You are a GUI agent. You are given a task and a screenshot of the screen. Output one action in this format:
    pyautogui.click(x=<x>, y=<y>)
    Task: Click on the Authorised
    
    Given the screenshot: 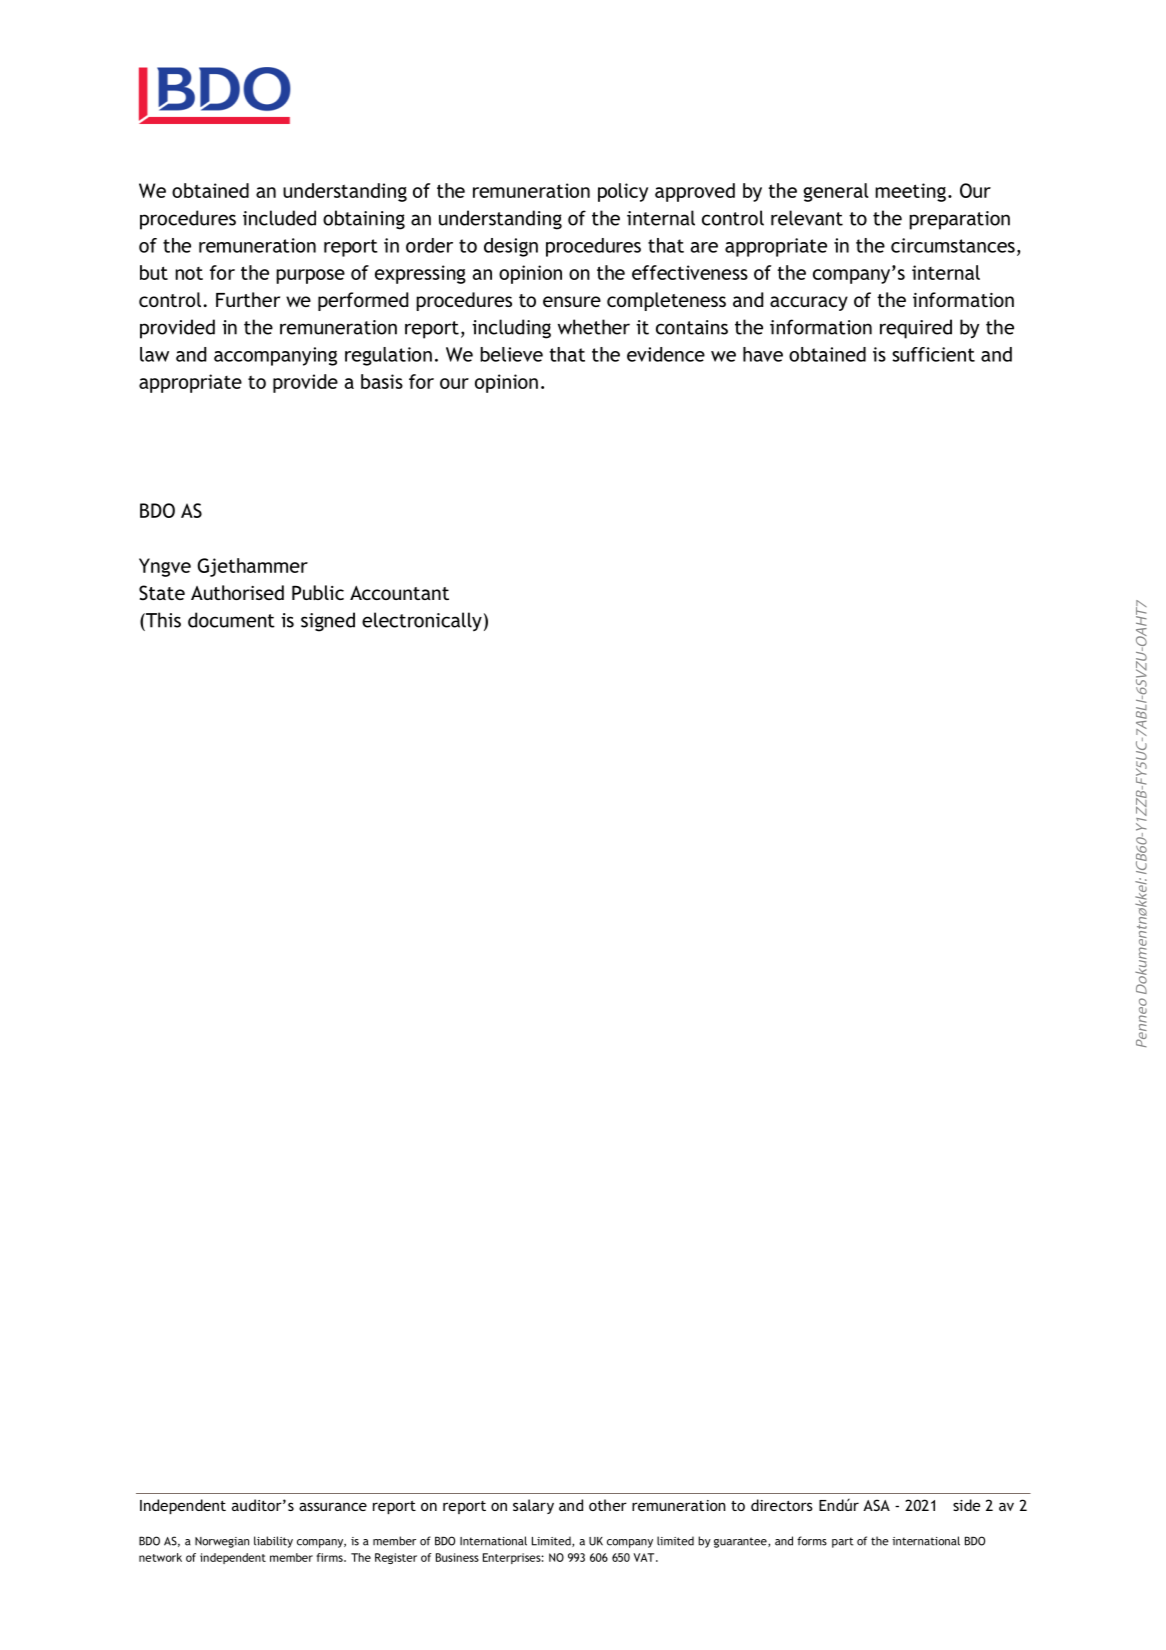 What is the action you would take?
    pyautogui.click(x=237, y=592)
